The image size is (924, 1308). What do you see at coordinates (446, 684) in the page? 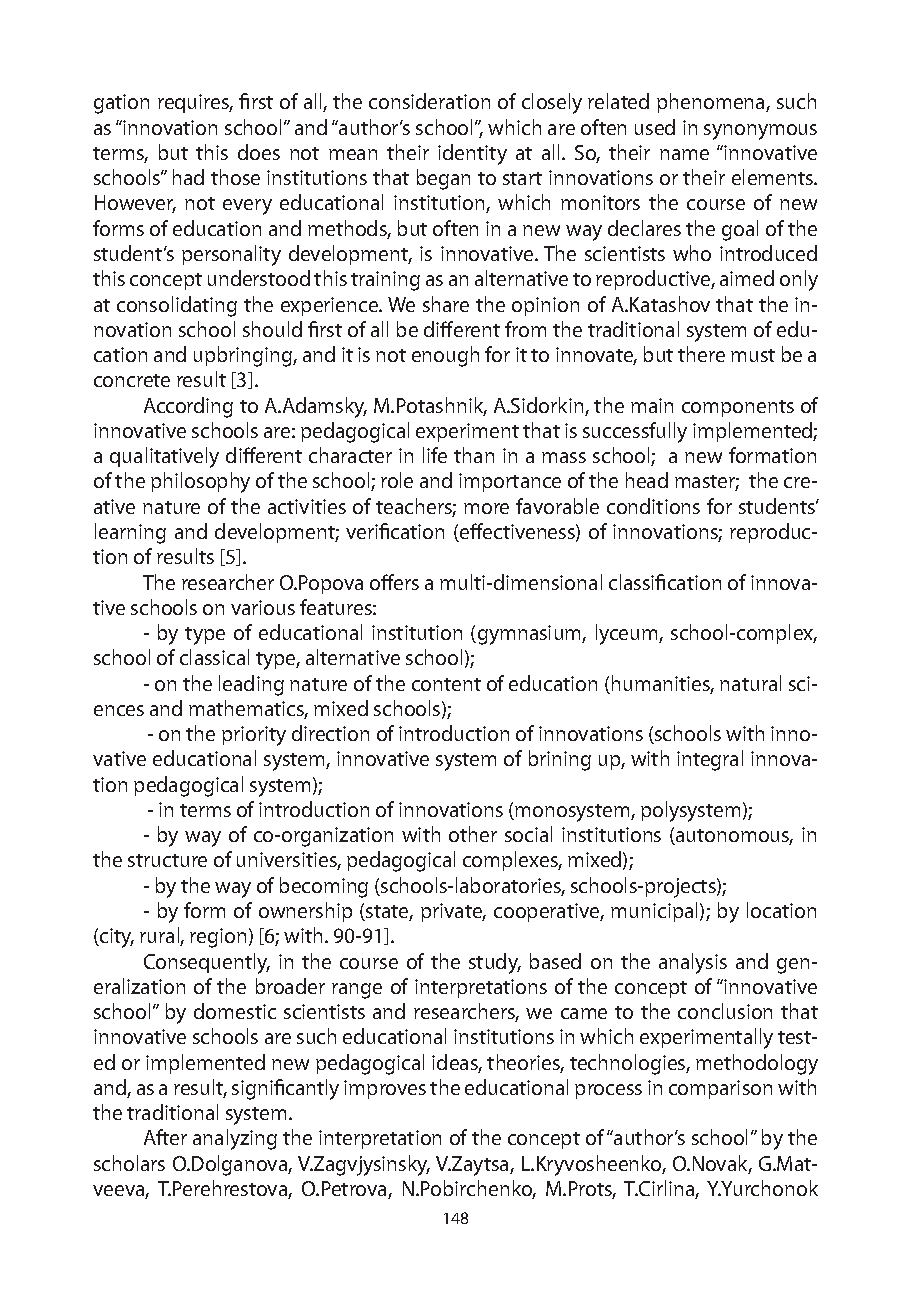
I see `content` at bounding box center [446, 684].
